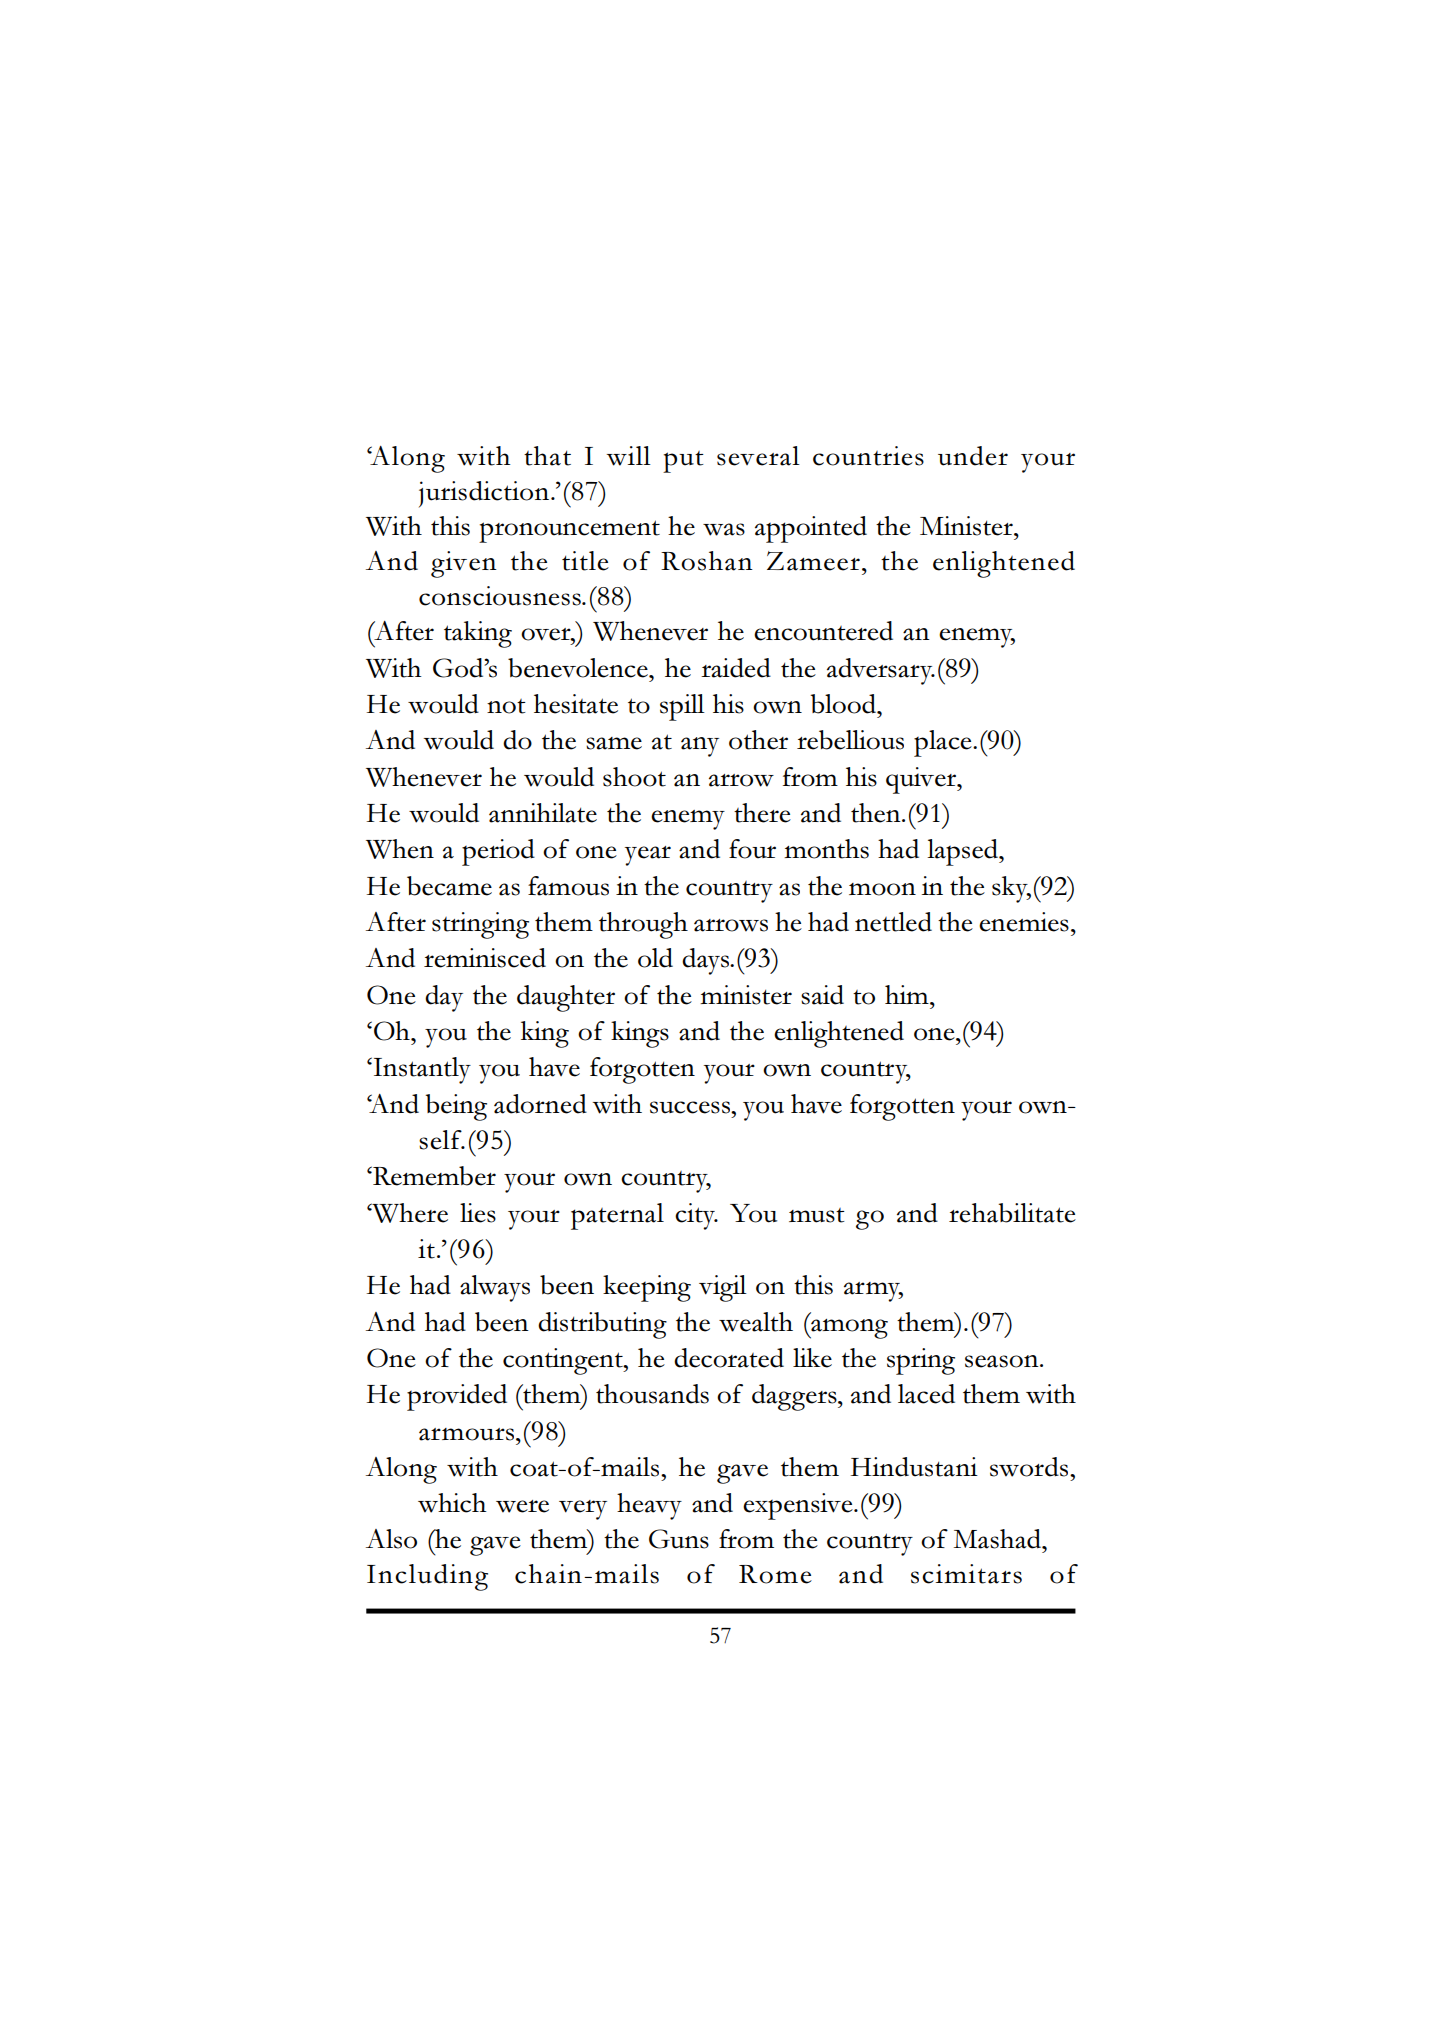 This screenshot has width=1441, height=2037. I want to click on always, so click(495, 1288).
